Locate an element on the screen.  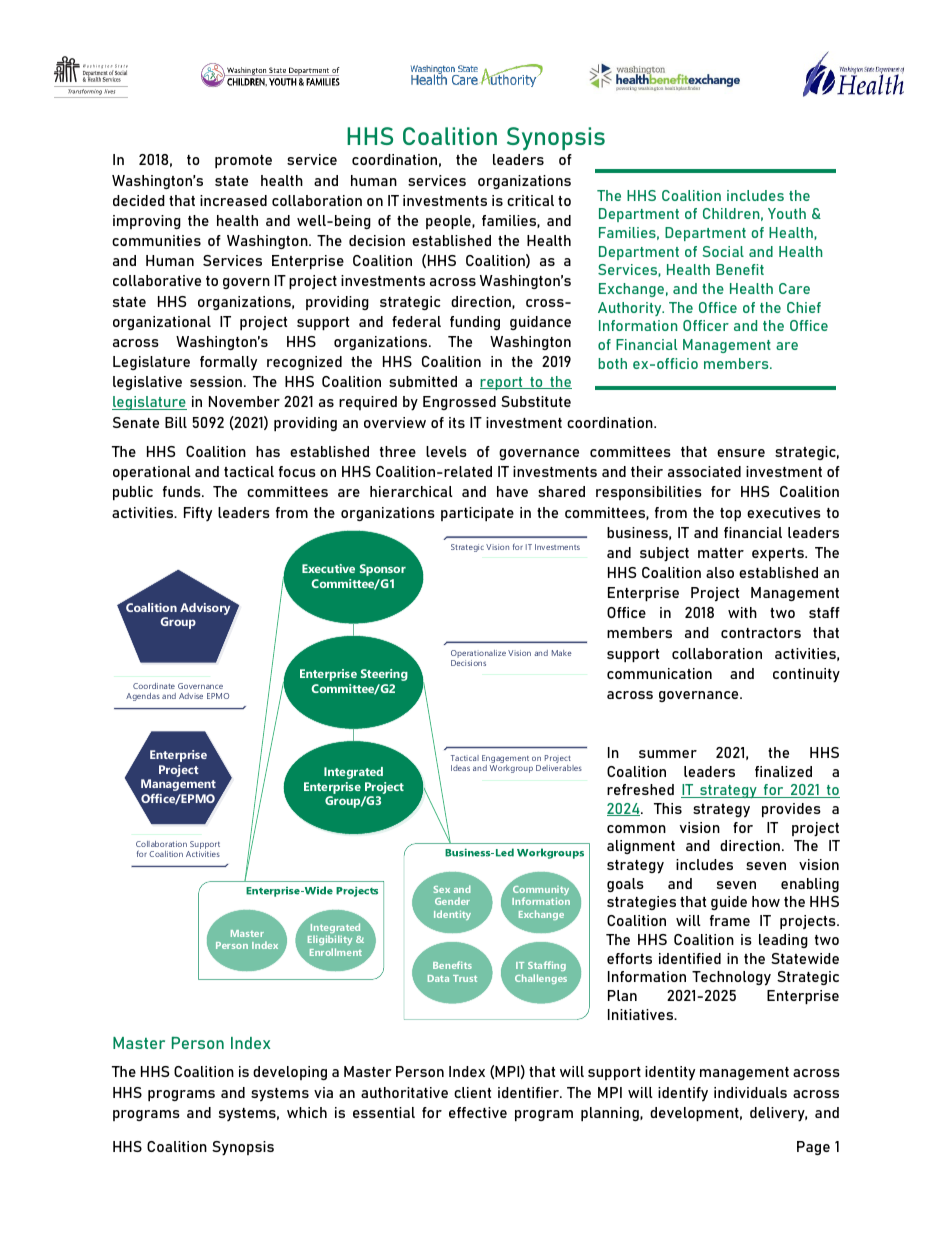
top is located at coordinates (730, 514).
